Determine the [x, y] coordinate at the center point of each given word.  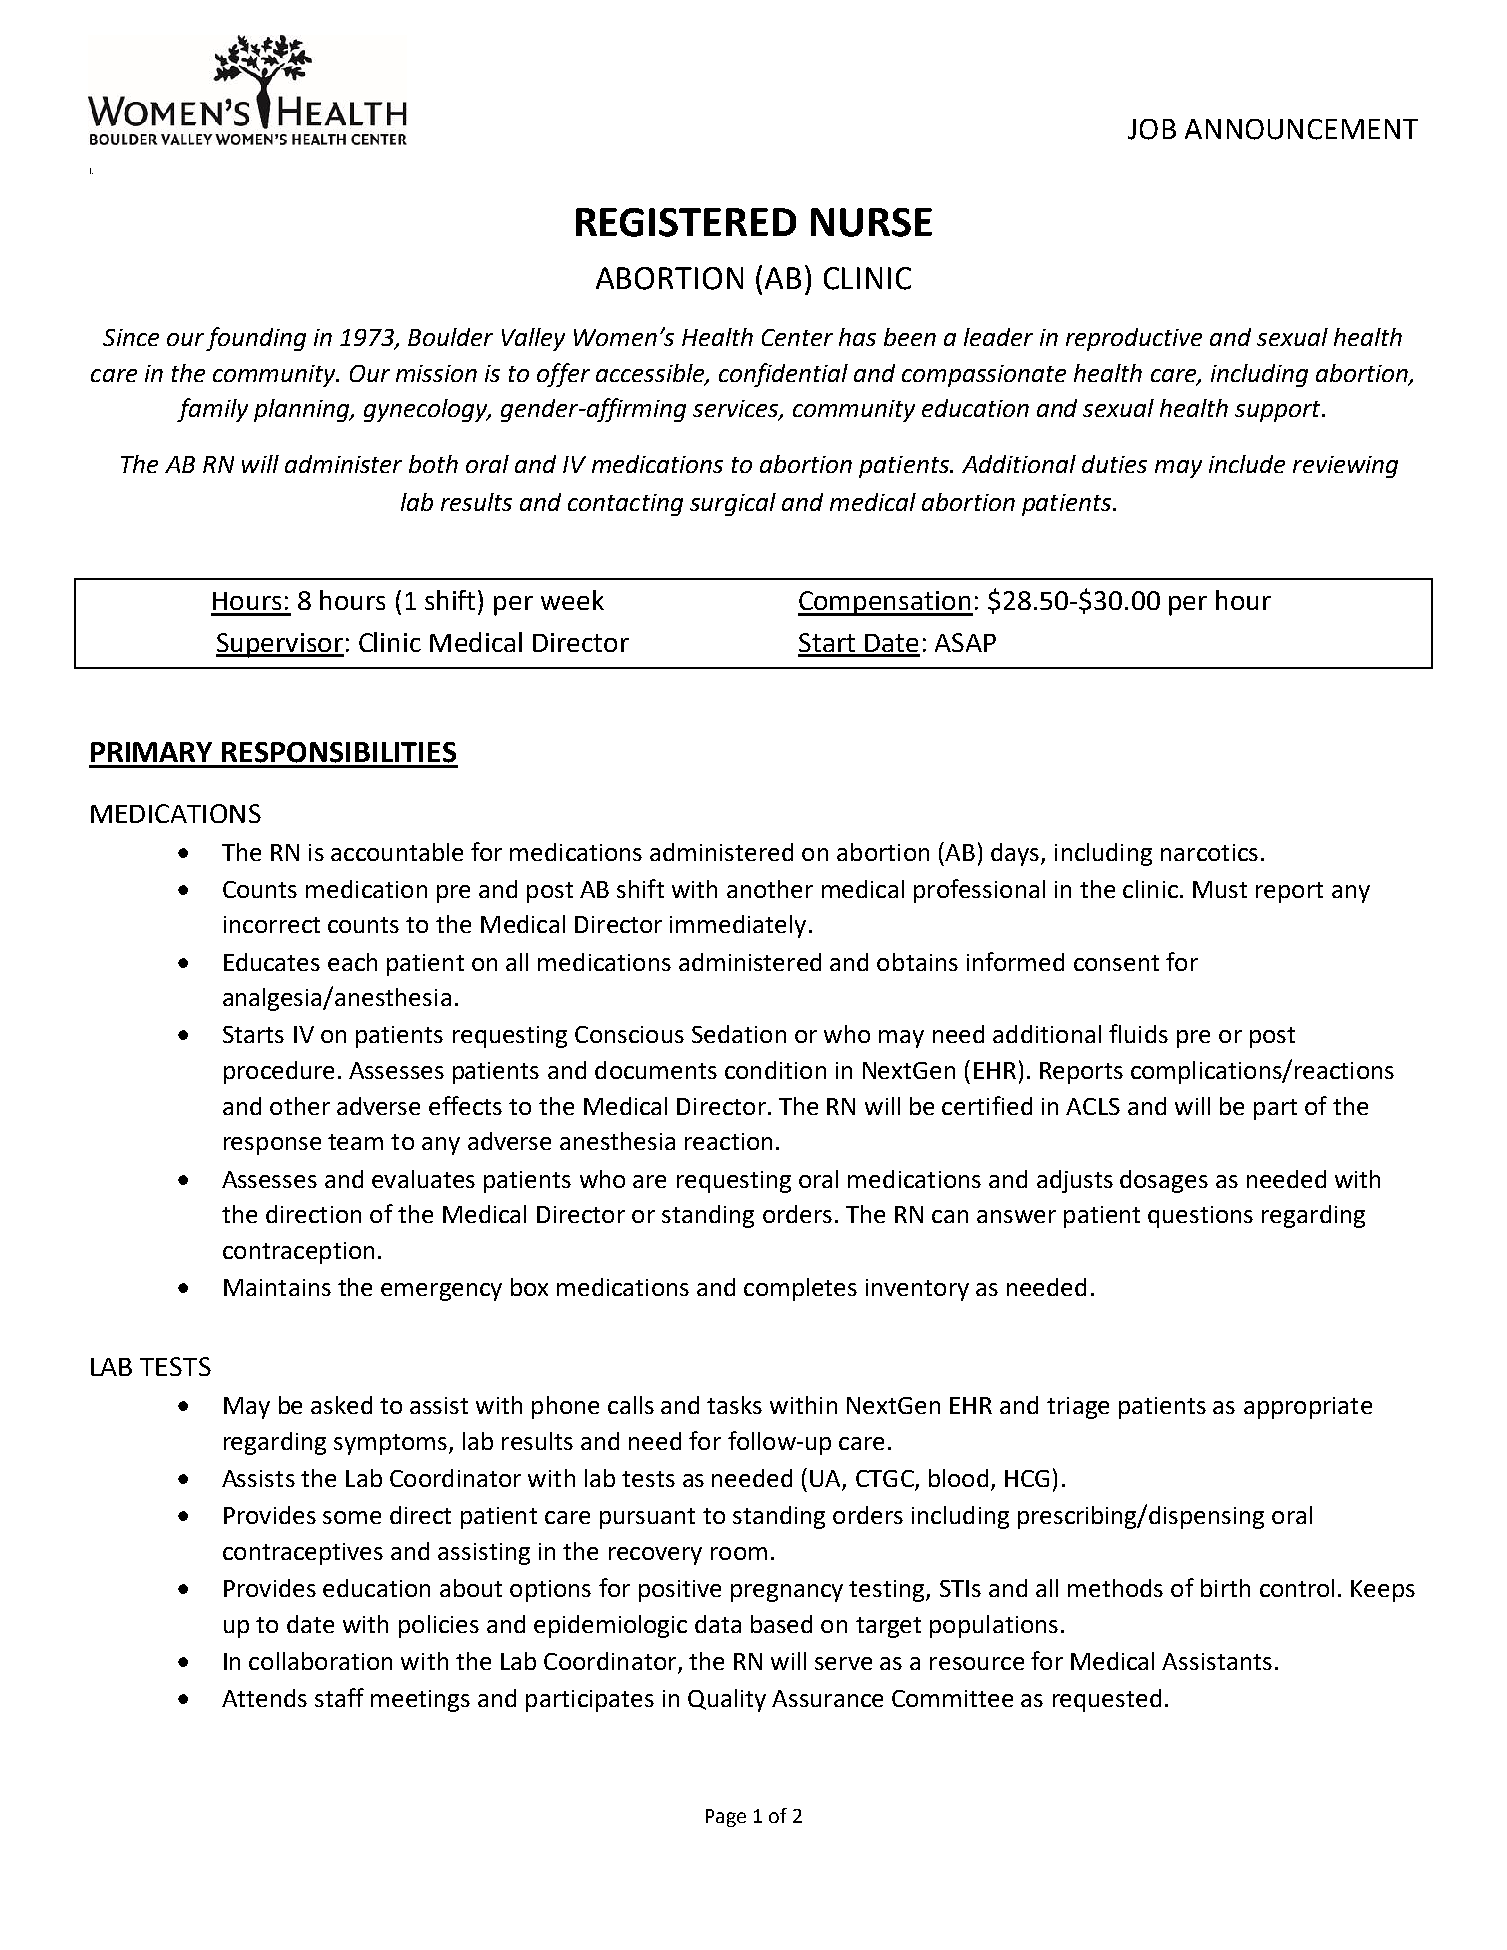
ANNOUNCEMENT [1301, 129]
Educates [272, 962]
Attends [264, 1698]
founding [256, 339]
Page [726, 1818]
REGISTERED [686, 222]
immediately [738, 926]
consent [1116, 963]
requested [1107, 1700]
